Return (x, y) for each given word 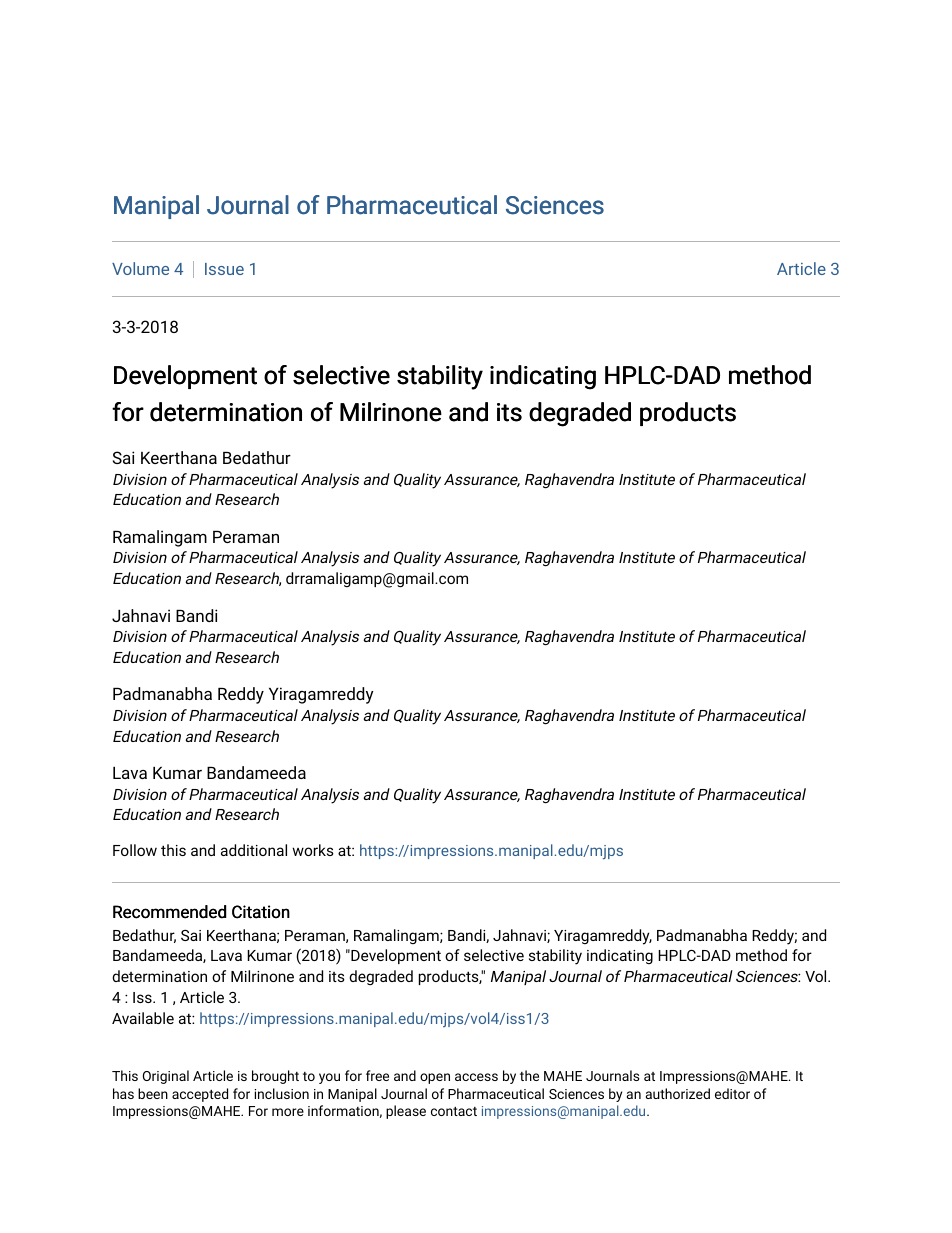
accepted (200, 1095)
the (529, 1075)
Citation (261, 912)
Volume (140, 268)
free (377, 1075)
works (313, 850)
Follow (135, 850)
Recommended (169, 912)
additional (254, 850)
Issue (224, 269)
